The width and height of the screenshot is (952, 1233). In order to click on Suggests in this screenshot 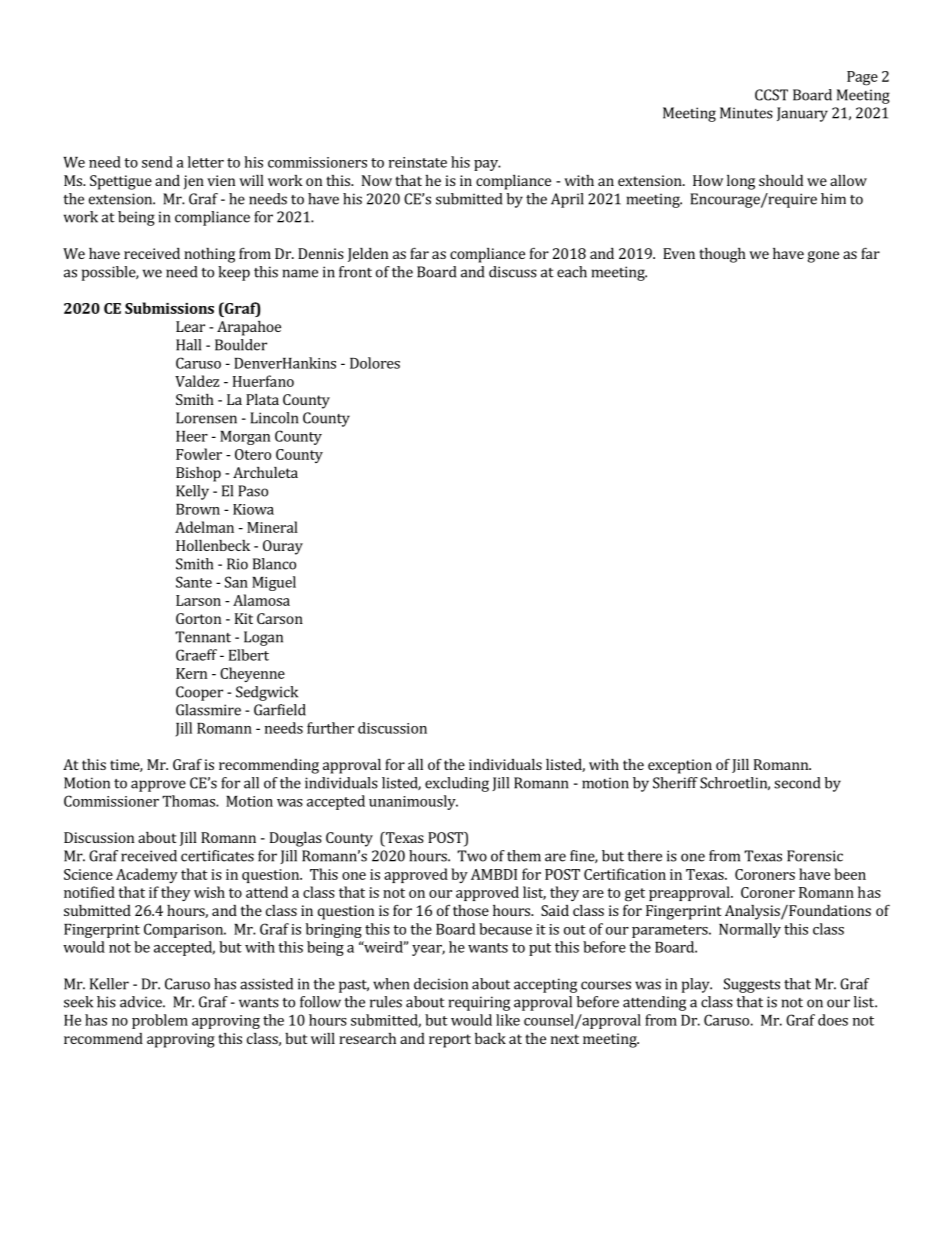, I will do `click(752, 985)`.
